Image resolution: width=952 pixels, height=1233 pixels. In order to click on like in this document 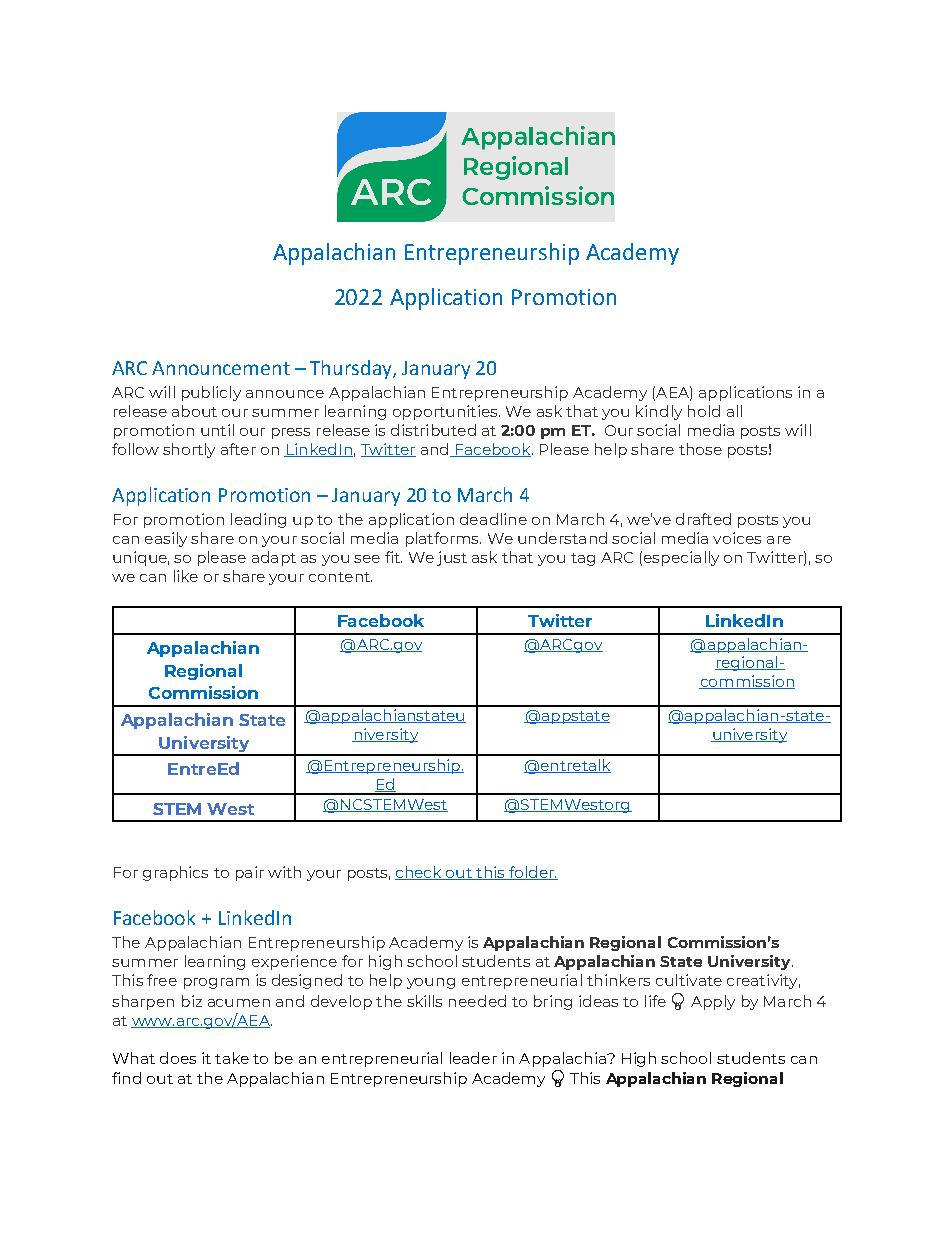, I will do `click(186, 576)`.
